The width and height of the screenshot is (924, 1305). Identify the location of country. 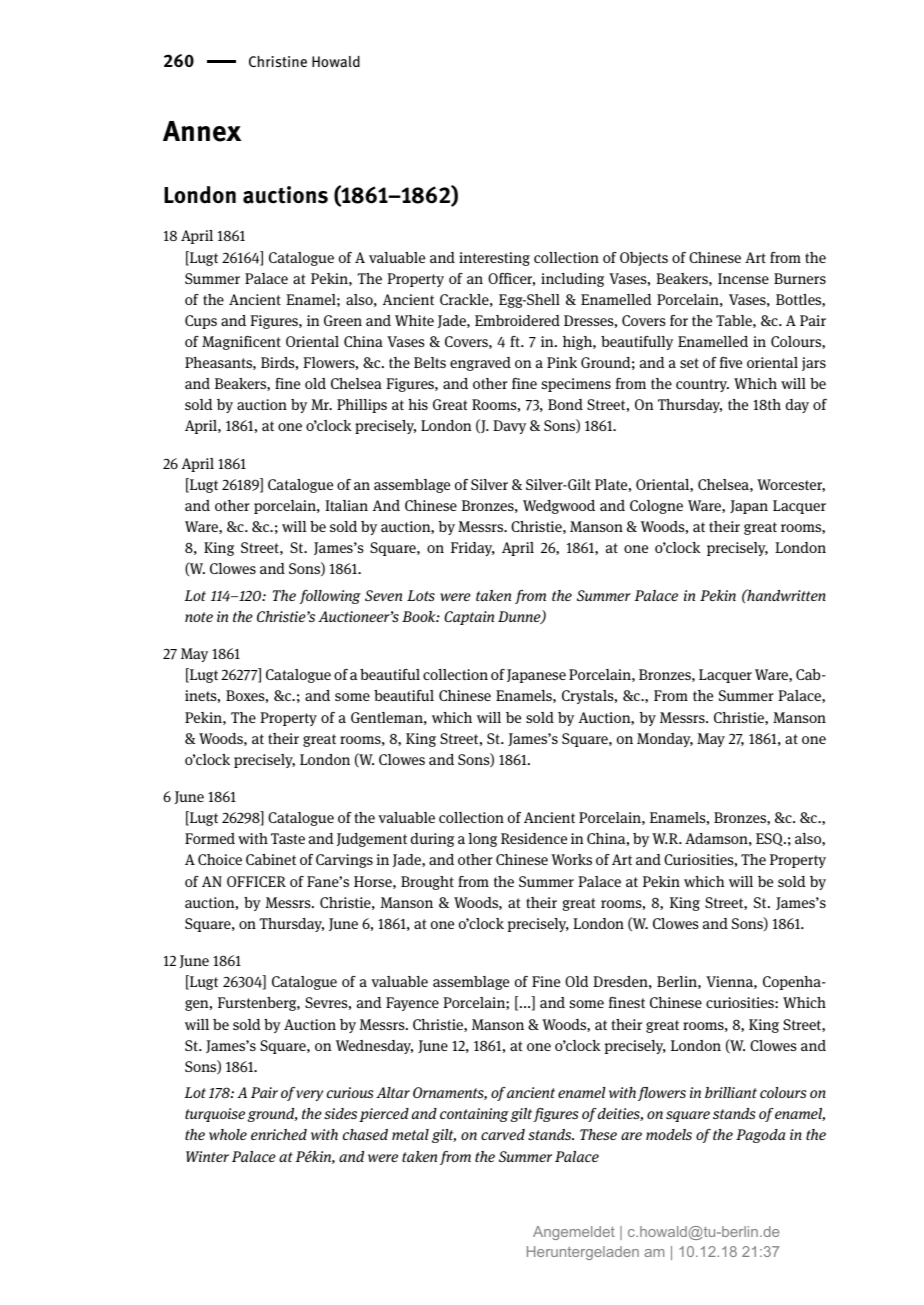
(702, 385).
